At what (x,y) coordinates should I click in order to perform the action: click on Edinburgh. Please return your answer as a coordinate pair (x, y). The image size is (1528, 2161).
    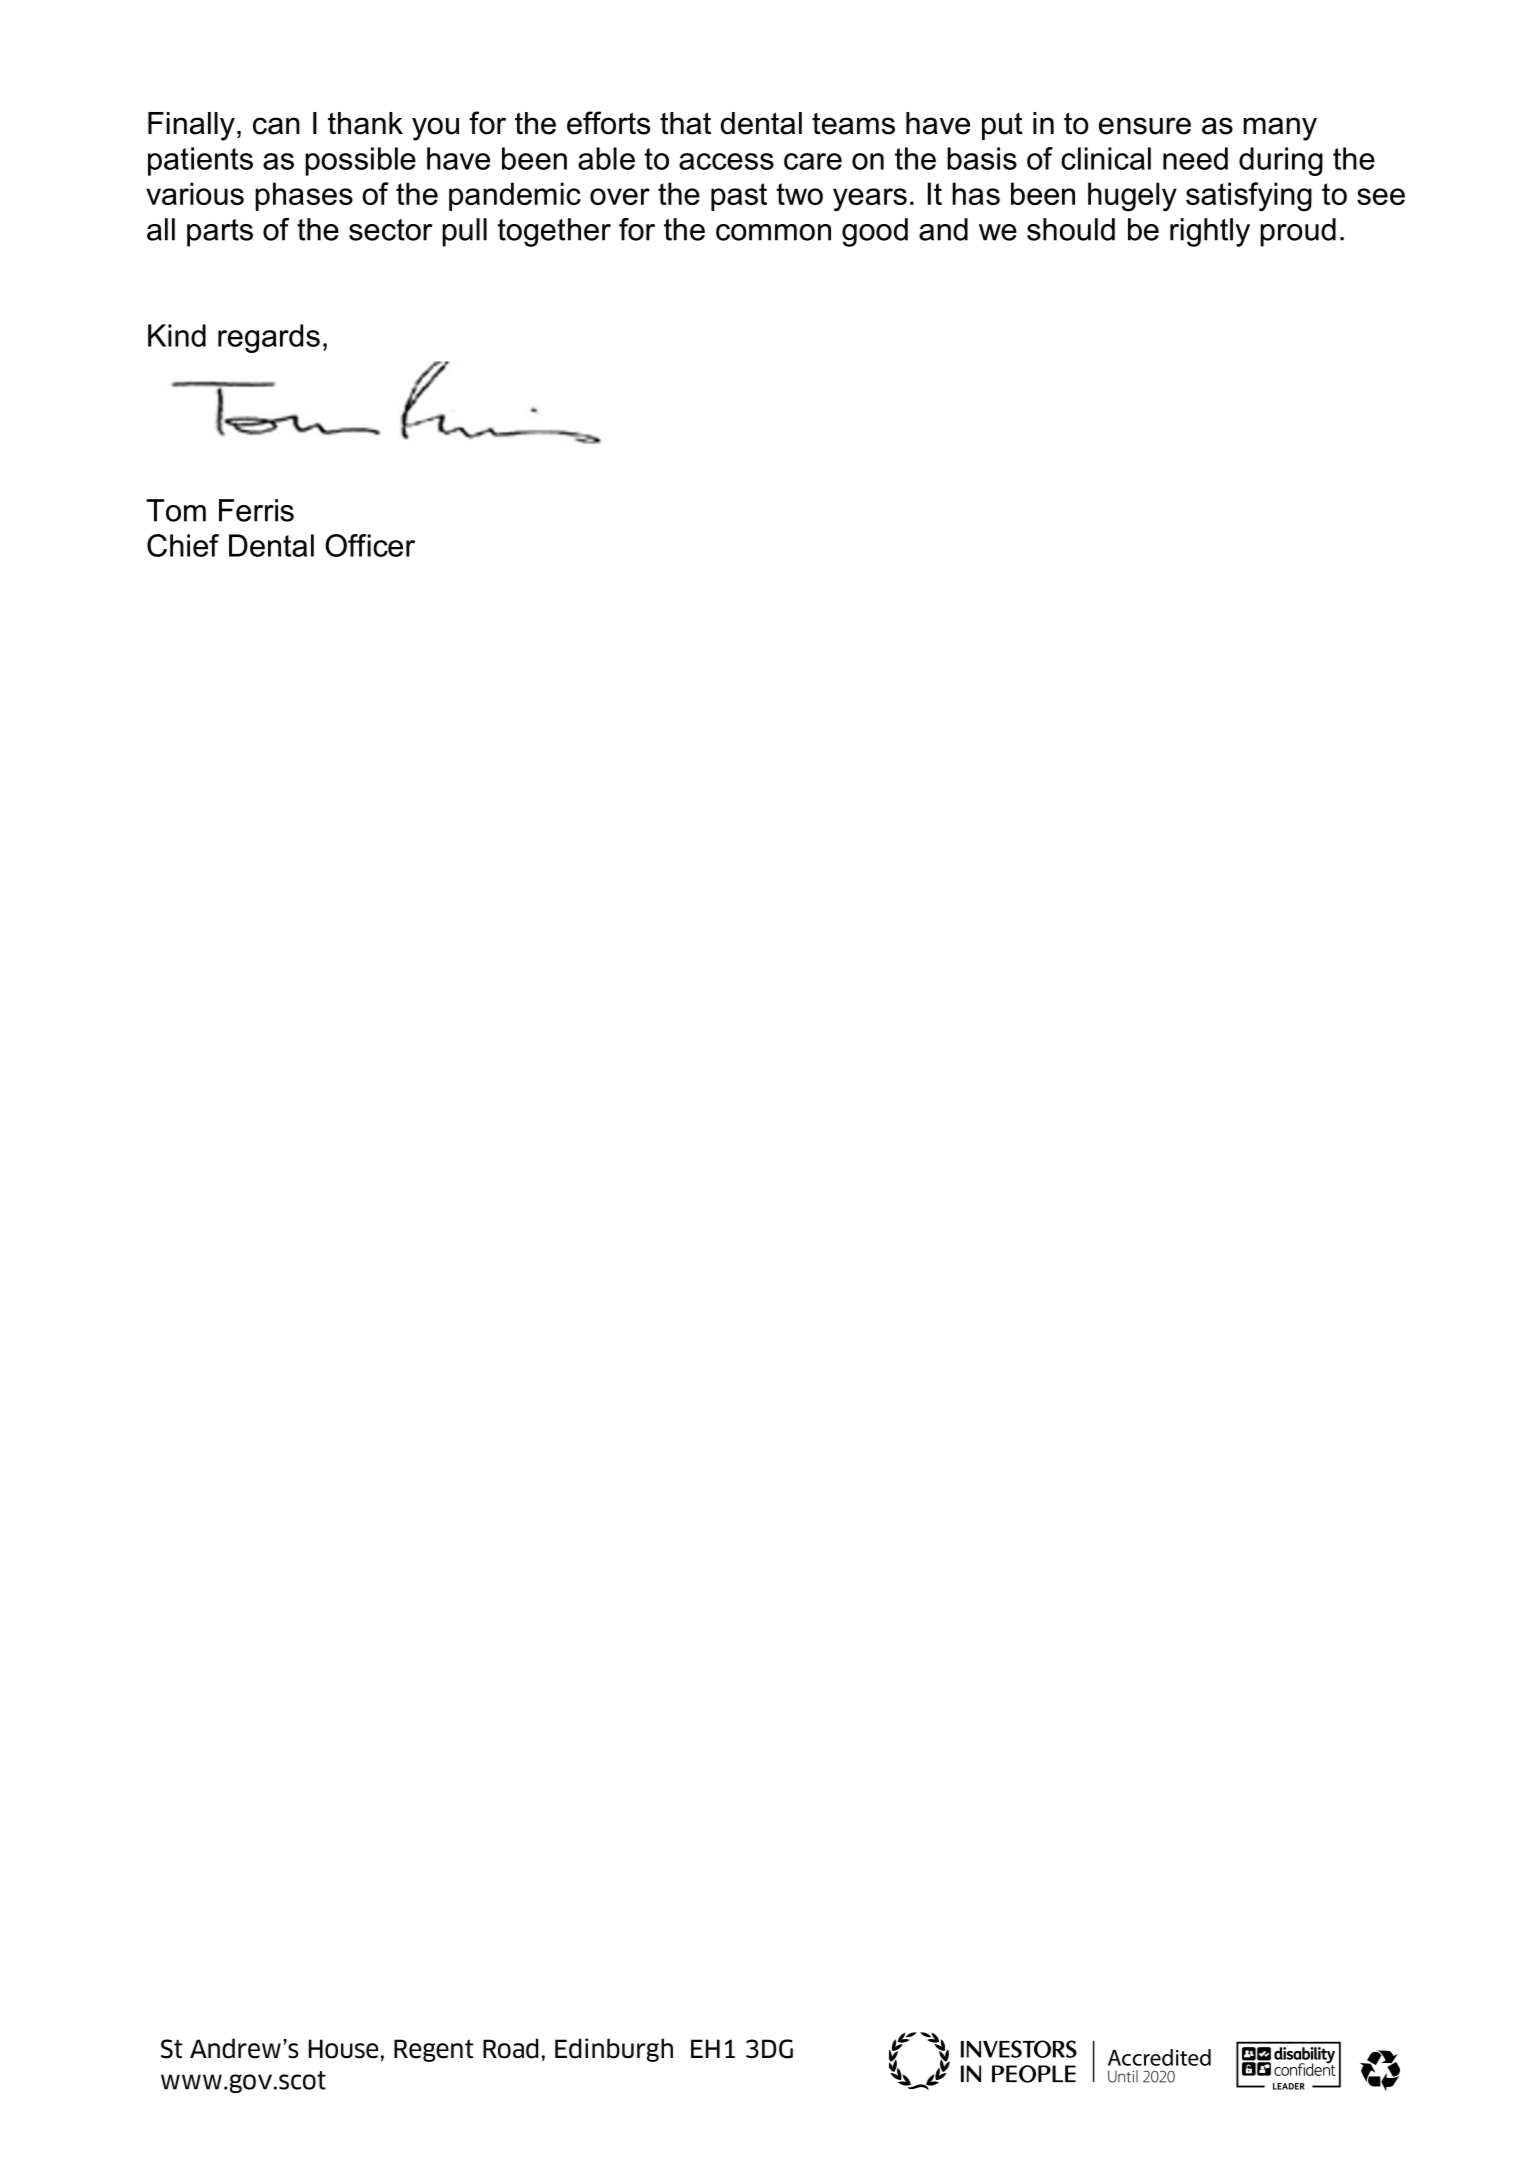
    Looking at the image, I should click on (614, 2050).
